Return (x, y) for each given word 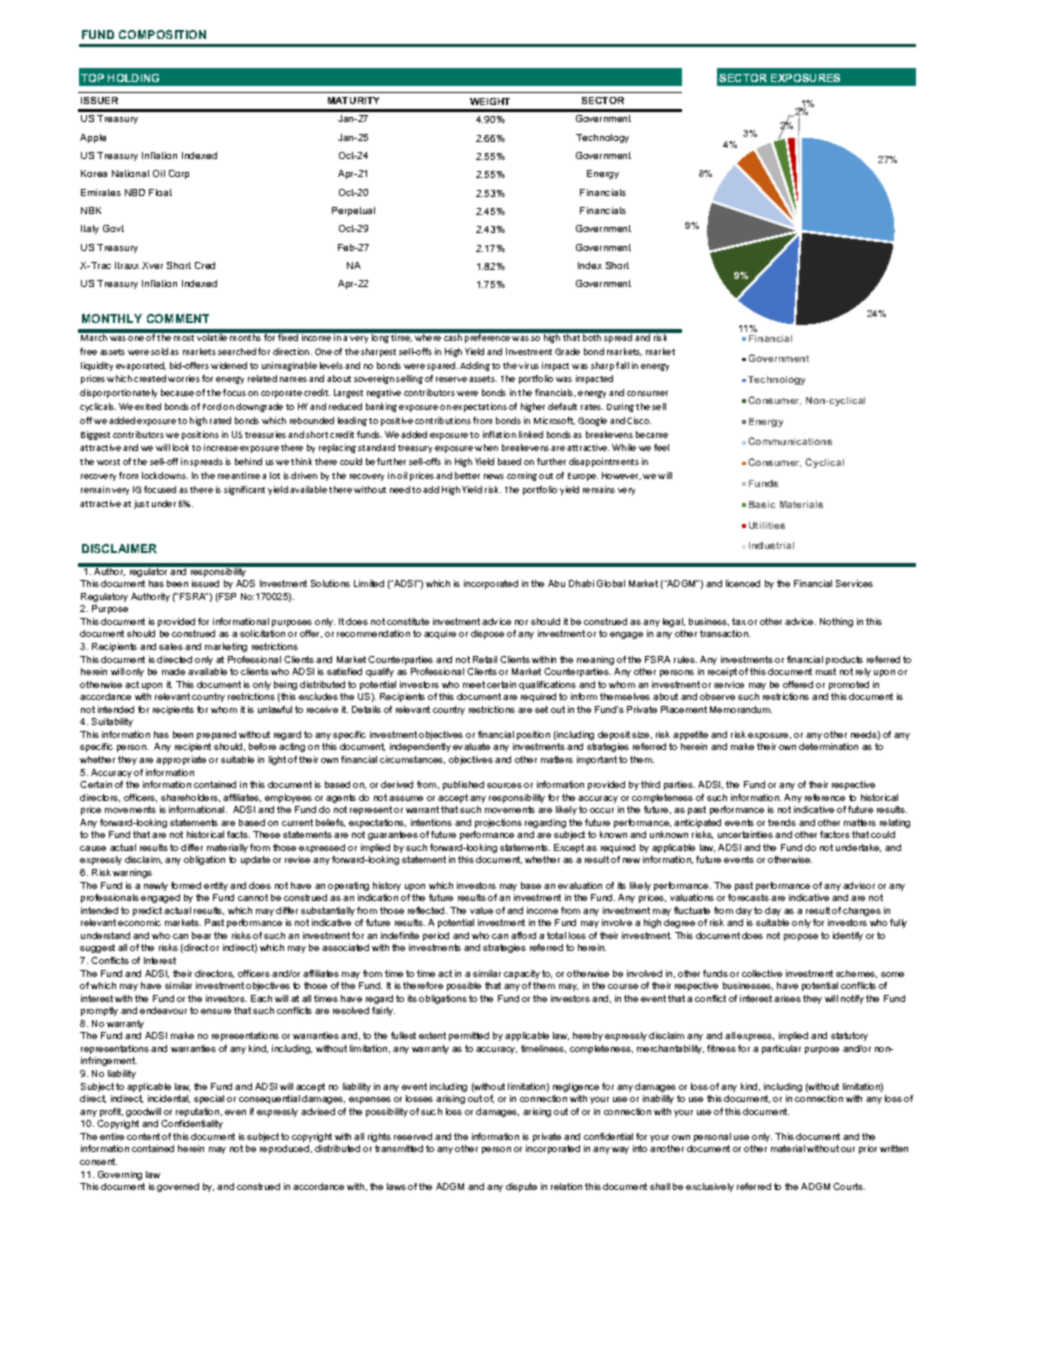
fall (622, 365)
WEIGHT (490, 101)
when (486, 447)
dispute (521, 1187)
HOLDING (133, 78)
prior (868, 1149)
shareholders (190, 798)
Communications (790, 441)
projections (498, 823)
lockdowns (165, 475)
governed (178, 1187)
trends (782, 822)
